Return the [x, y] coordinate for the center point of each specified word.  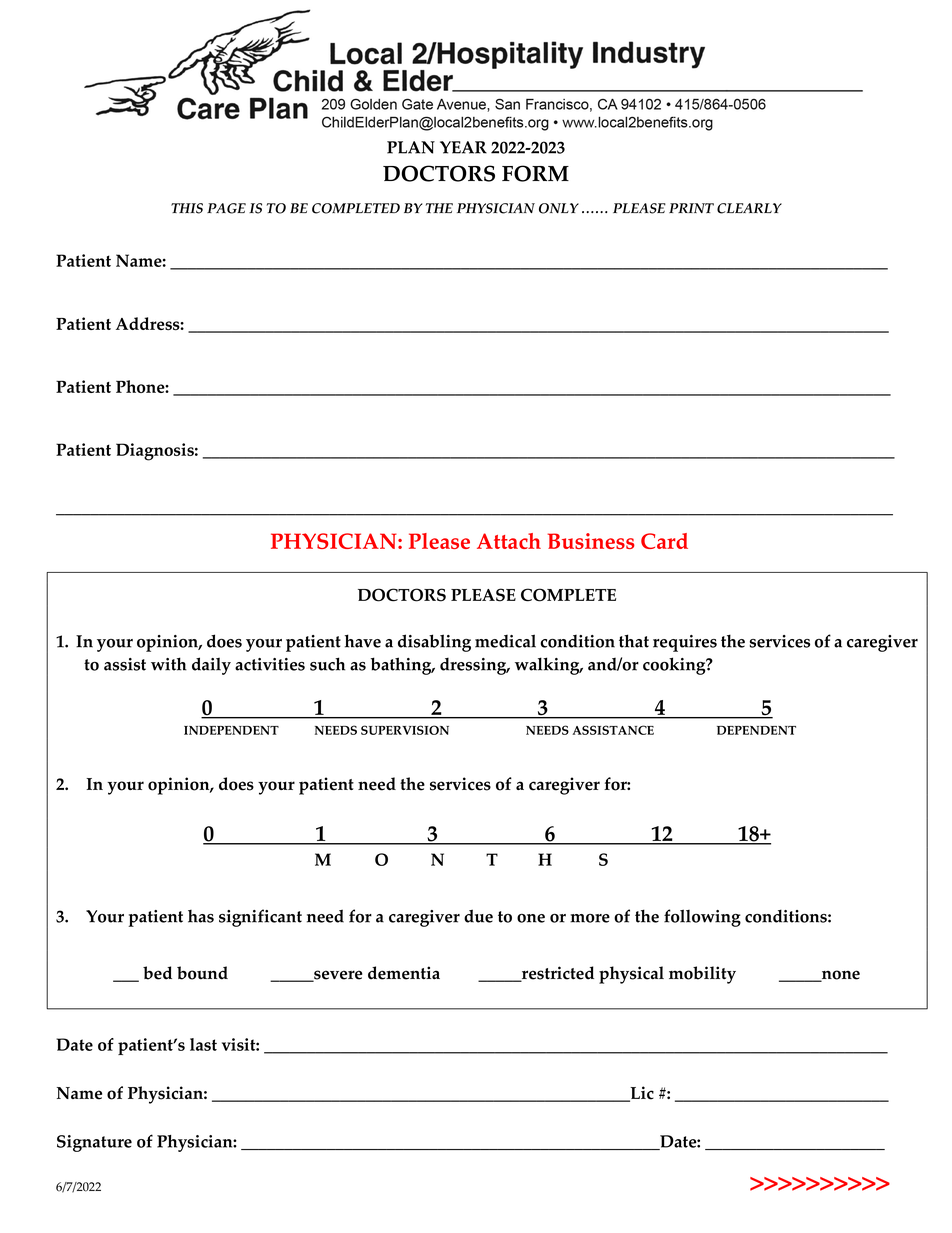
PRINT [691, 208]
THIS [187, 208]
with [169, 664]
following [702, 918]
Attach [509, 541]
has [201, 916]
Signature [94, 1143]
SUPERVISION [405, 730]
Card [664, 541]
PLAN [411, 147]
